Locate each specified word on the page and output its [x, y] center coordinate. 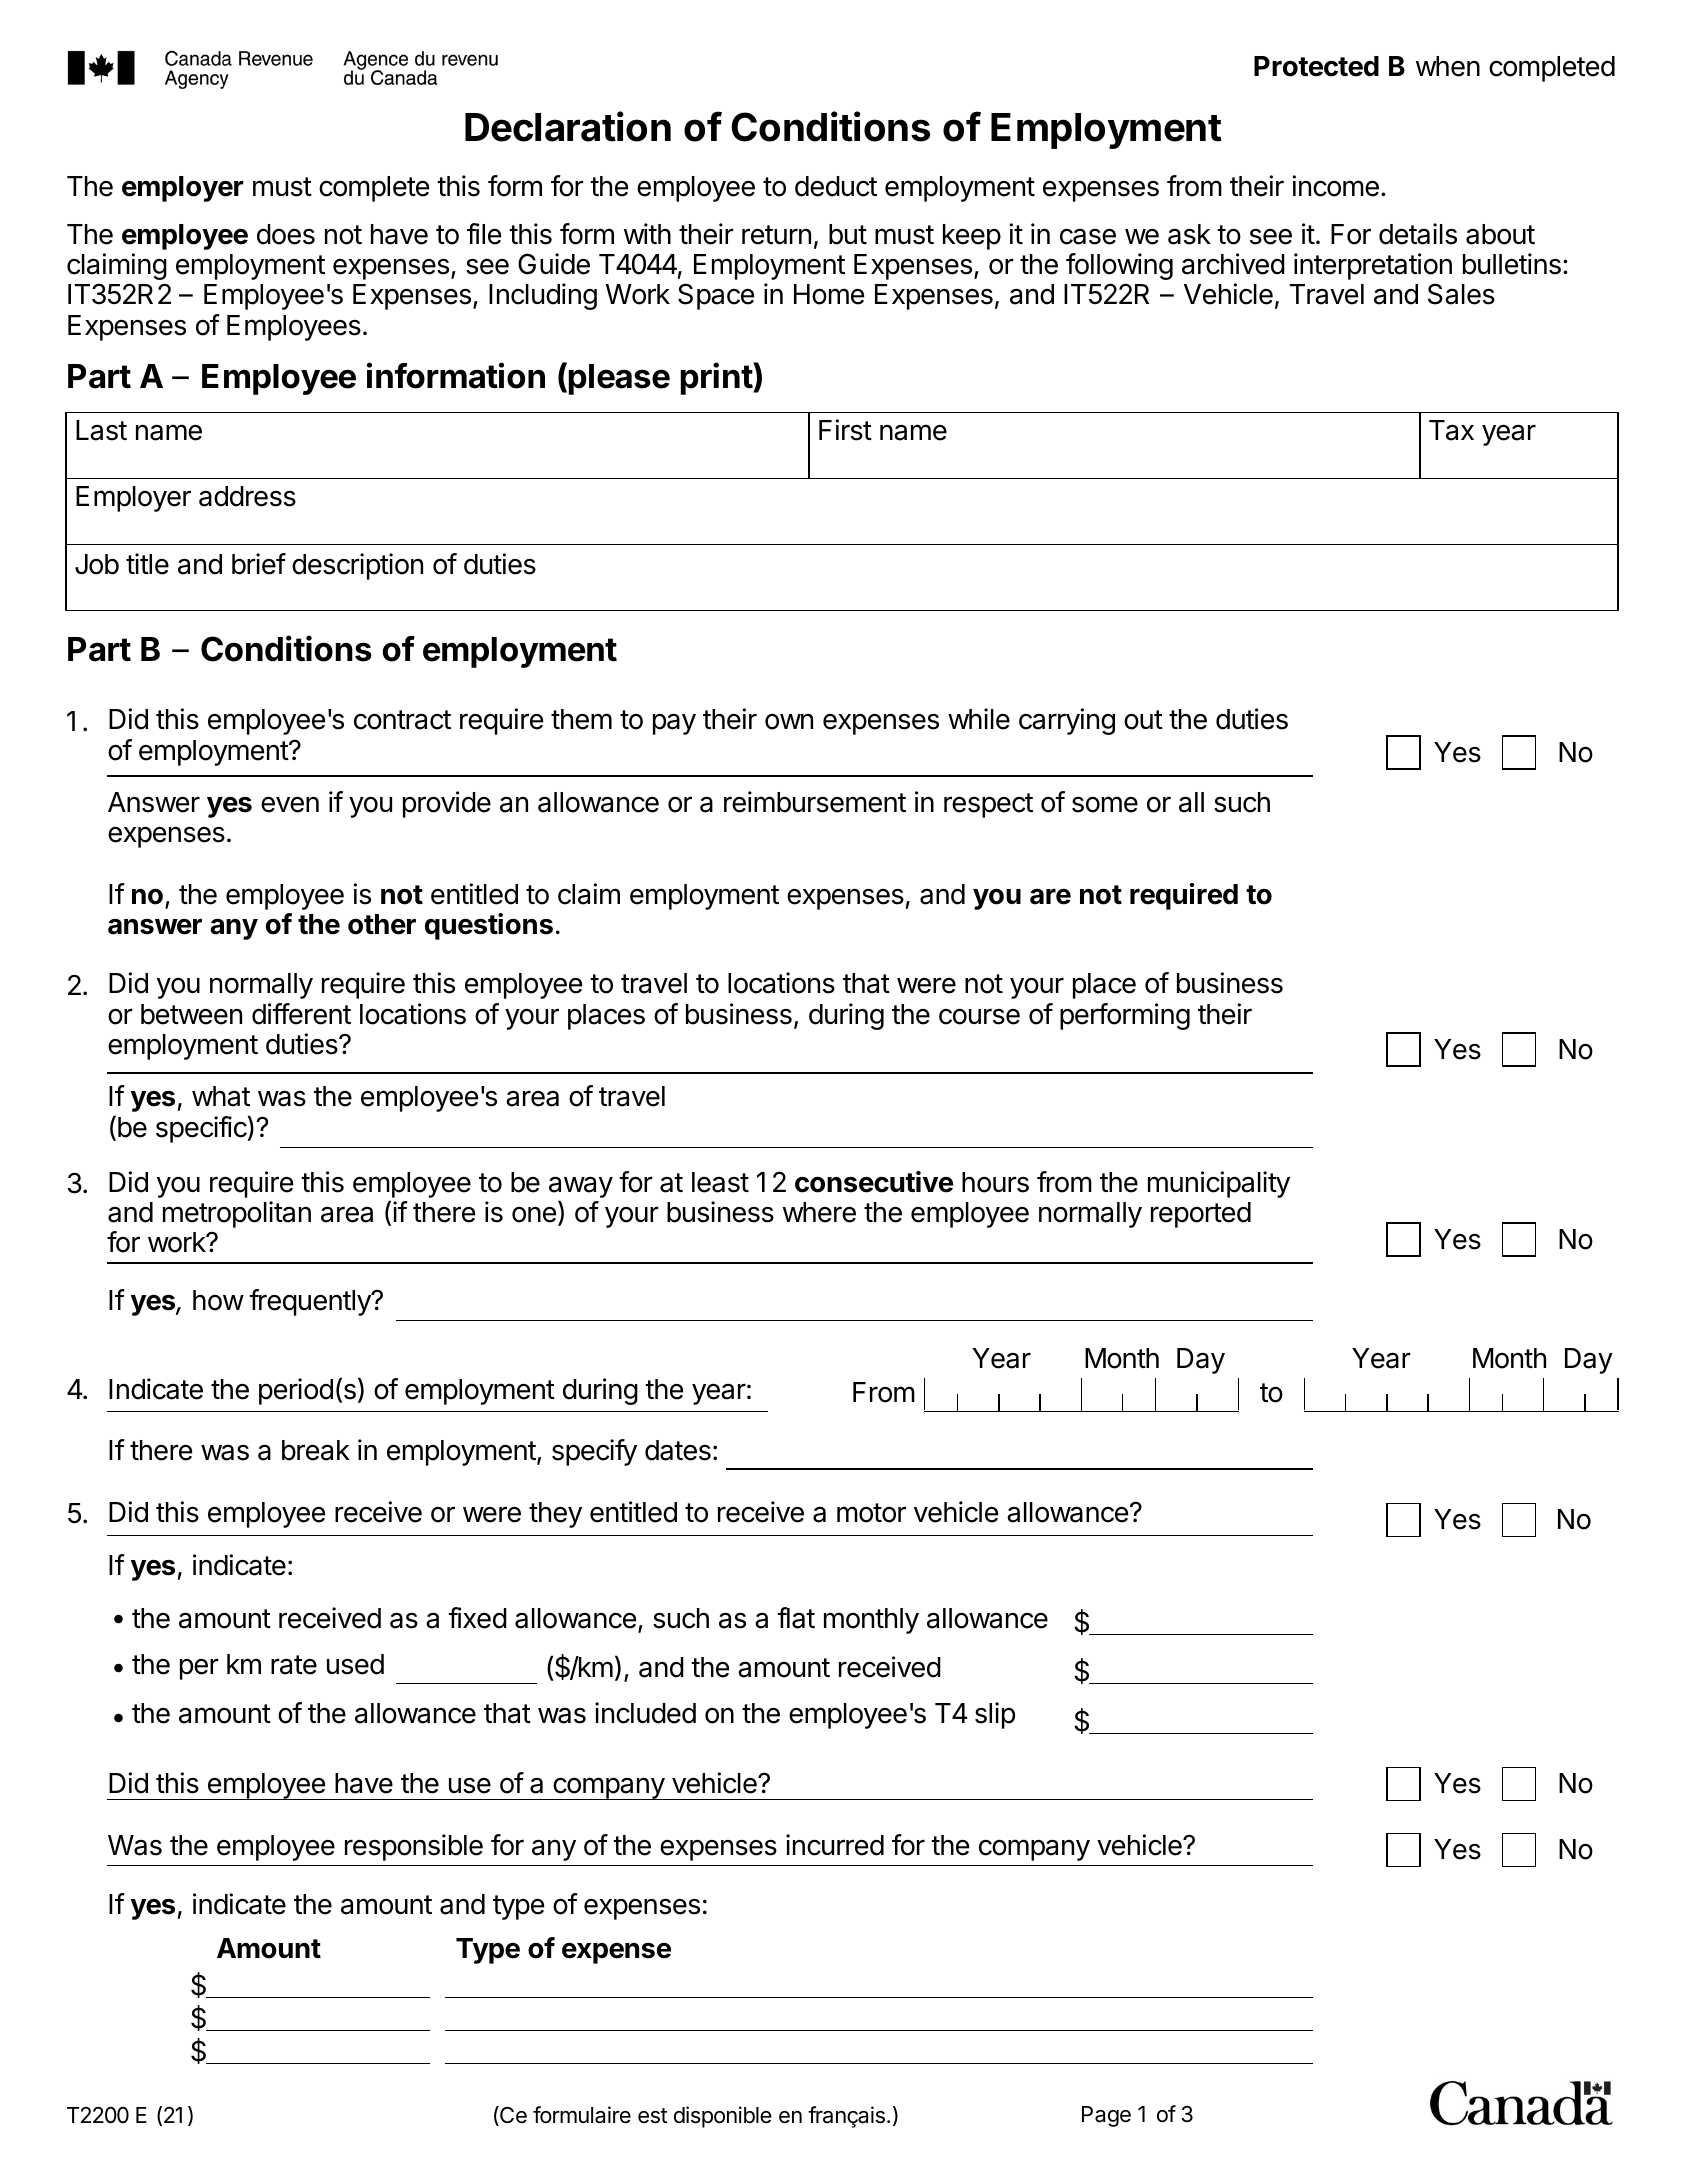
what [221, 1096]
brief [259, 564]
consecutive [874, 1182]
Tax [1451, 430]
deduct [836, 186]
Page [1106, 2116]
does [286, 234]
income [1336, 186]
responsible [414, 1847]
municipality [1219, 1184]
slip [995, 1715]
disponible [723, 2117]
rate [294, 1665]
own [789, 722]
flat [796, 1618]
